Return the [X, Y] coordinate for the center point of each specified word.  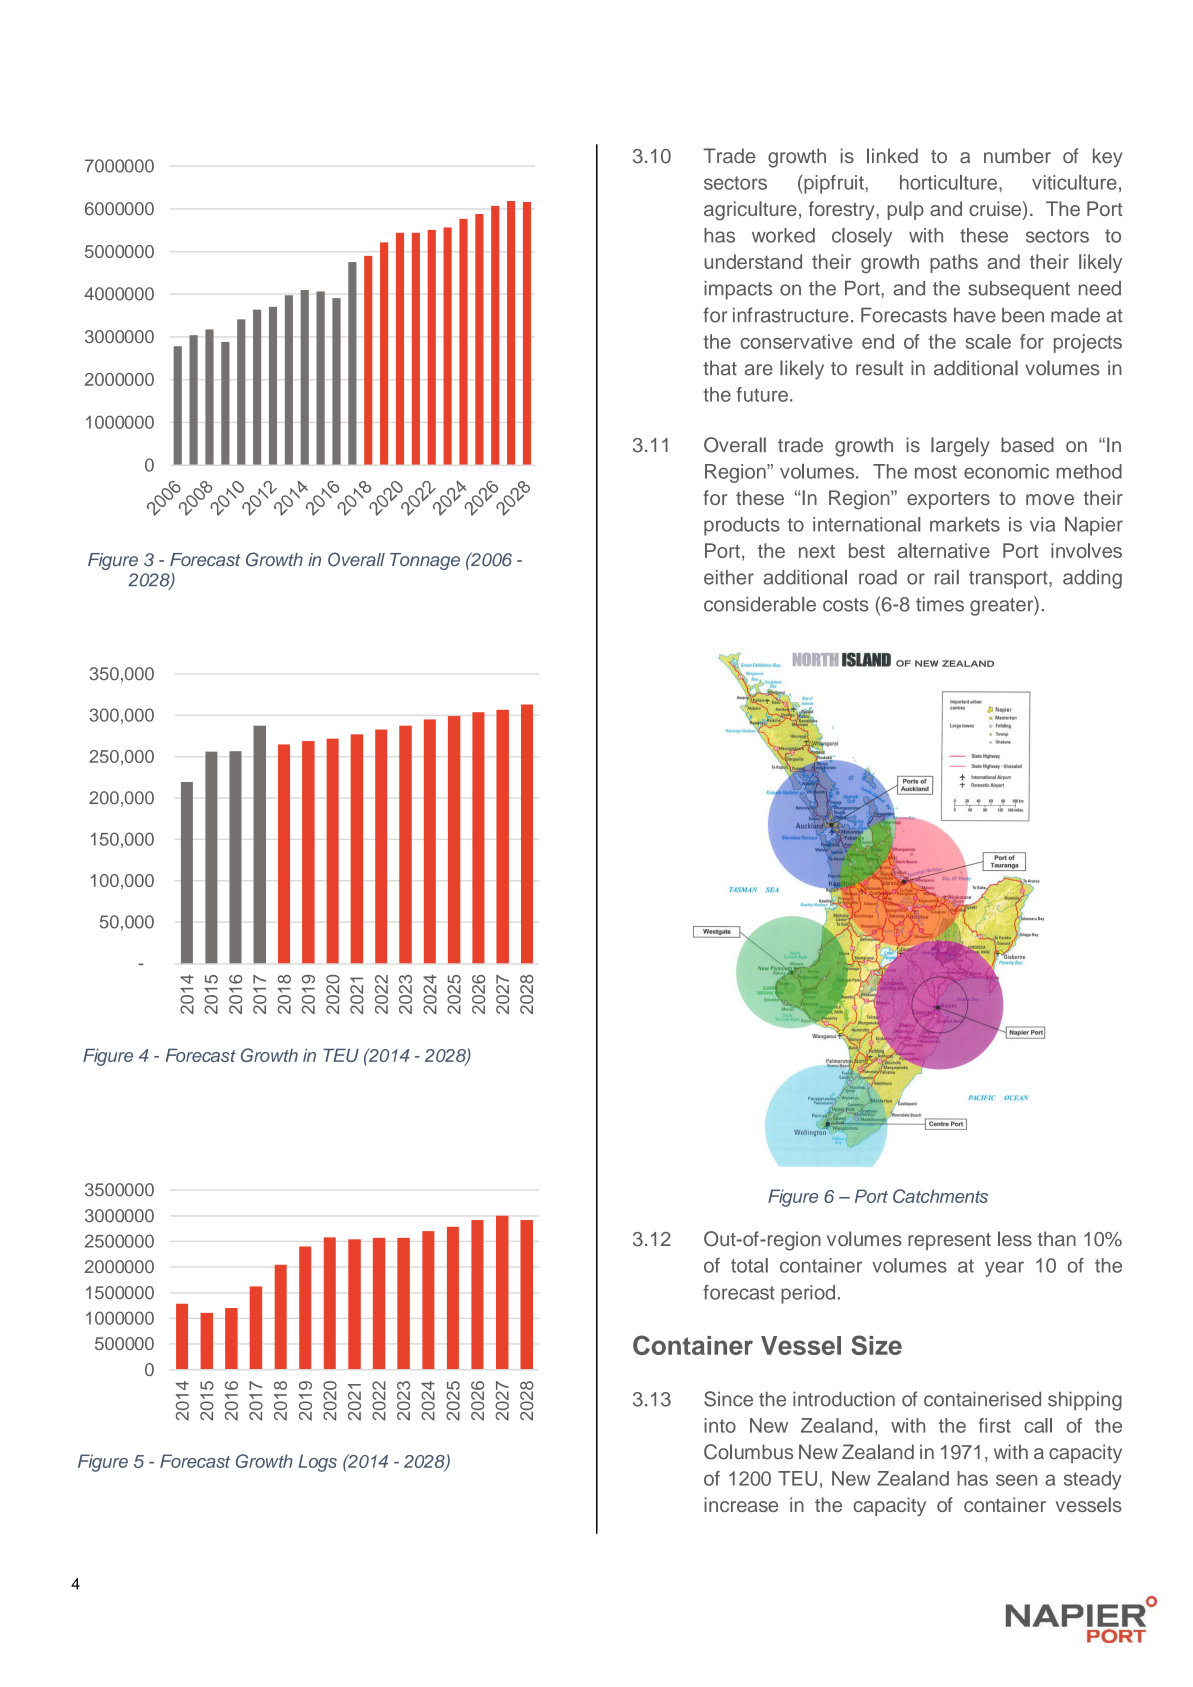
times [940, 604]
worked [783, 235]
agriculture [750, 211]
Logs [318, 1463]
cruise [995, 208]
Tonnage [425, 561]
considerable [760, 604]
